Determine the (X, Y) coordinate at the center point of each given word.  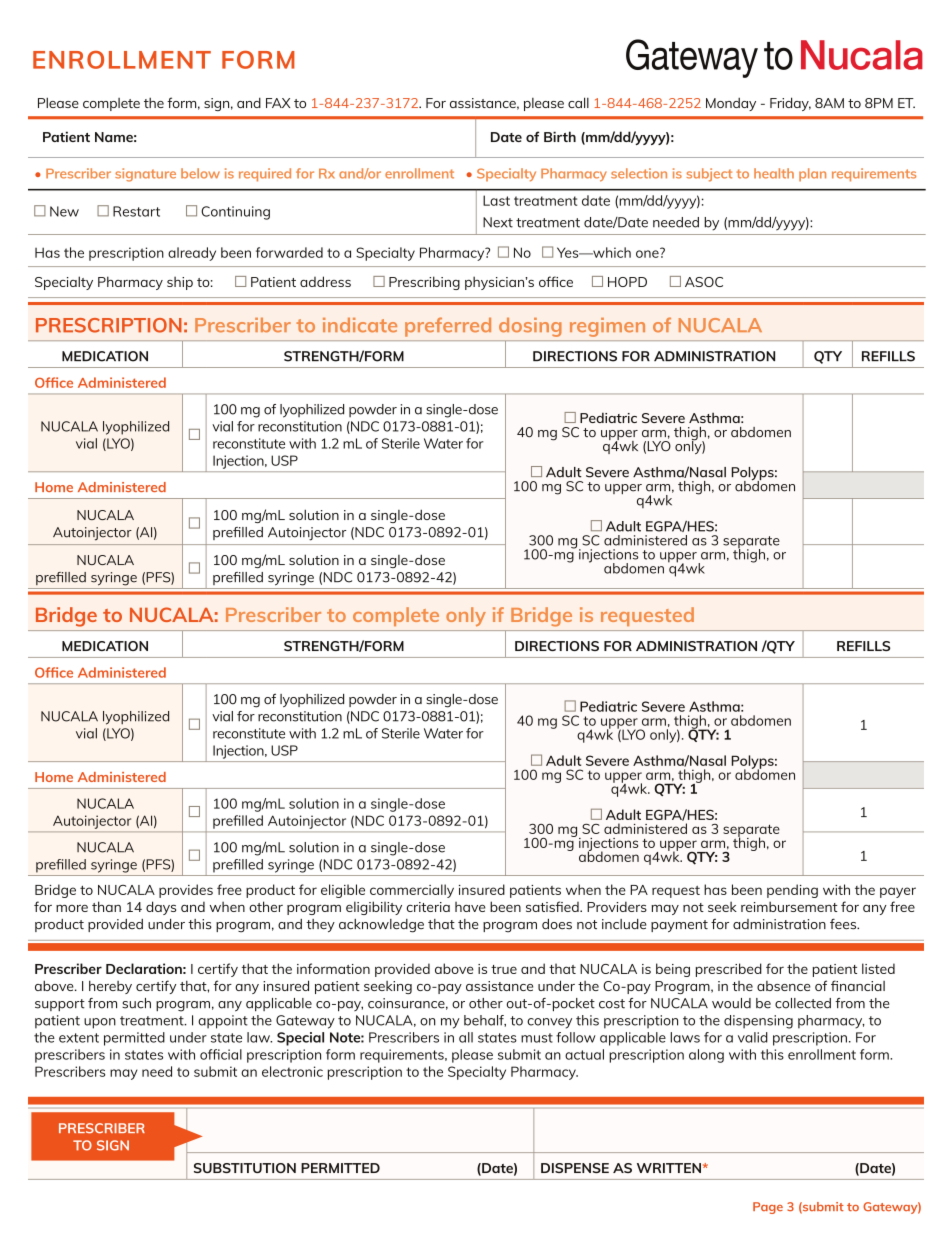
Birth (560, 136)
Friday (790, 104)
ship (180, 283)
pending (792, 891)
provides (186, 891)
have (470, 907)
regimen (607, 327)
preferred (448, 327)
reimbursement (789, 906)
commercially (412, 891)
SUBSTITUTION (245, 1168)
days (161, 908)
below (200, 173)
